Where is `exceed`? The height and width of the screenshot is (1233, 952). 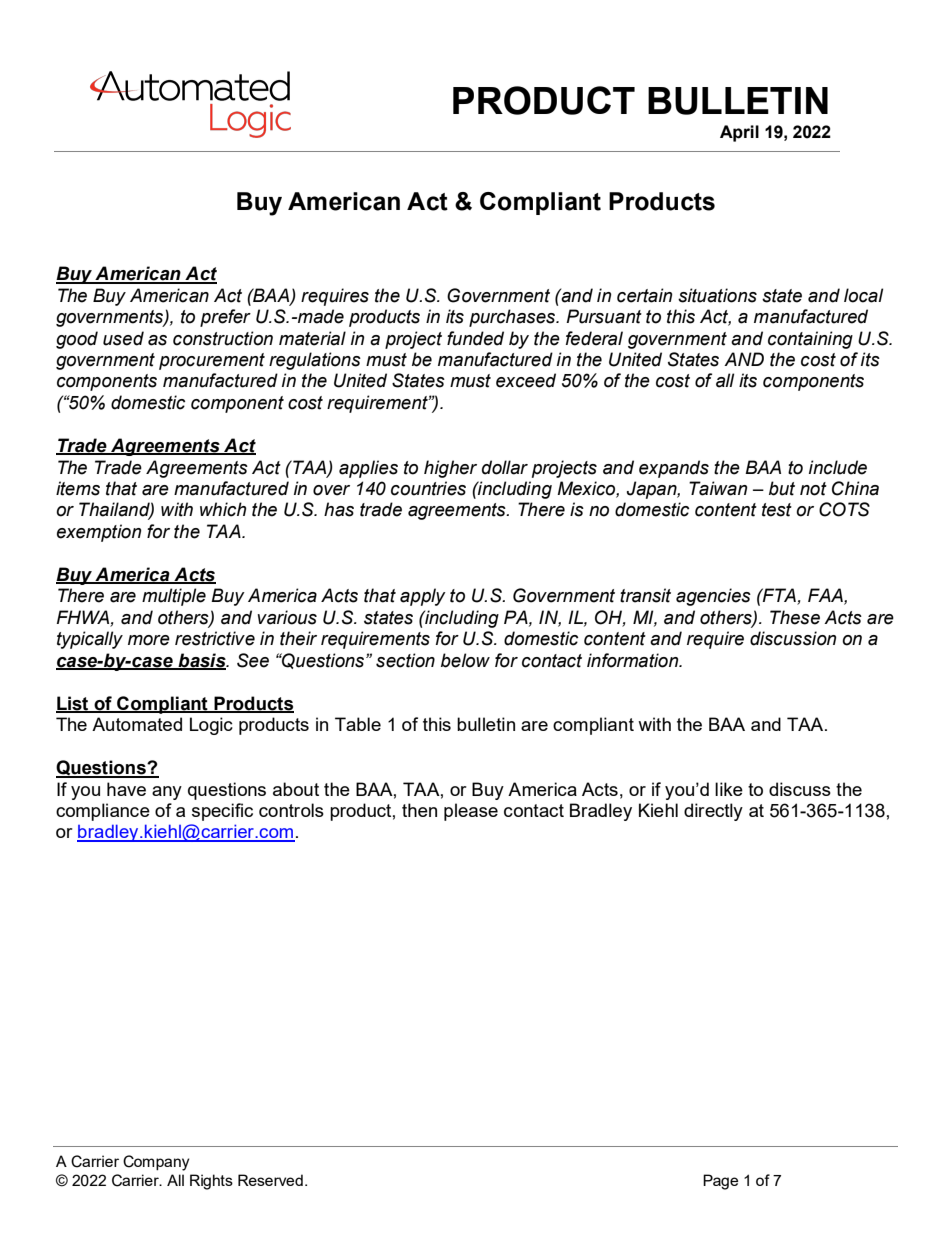
exceed is located at coordinates (526, 380).
